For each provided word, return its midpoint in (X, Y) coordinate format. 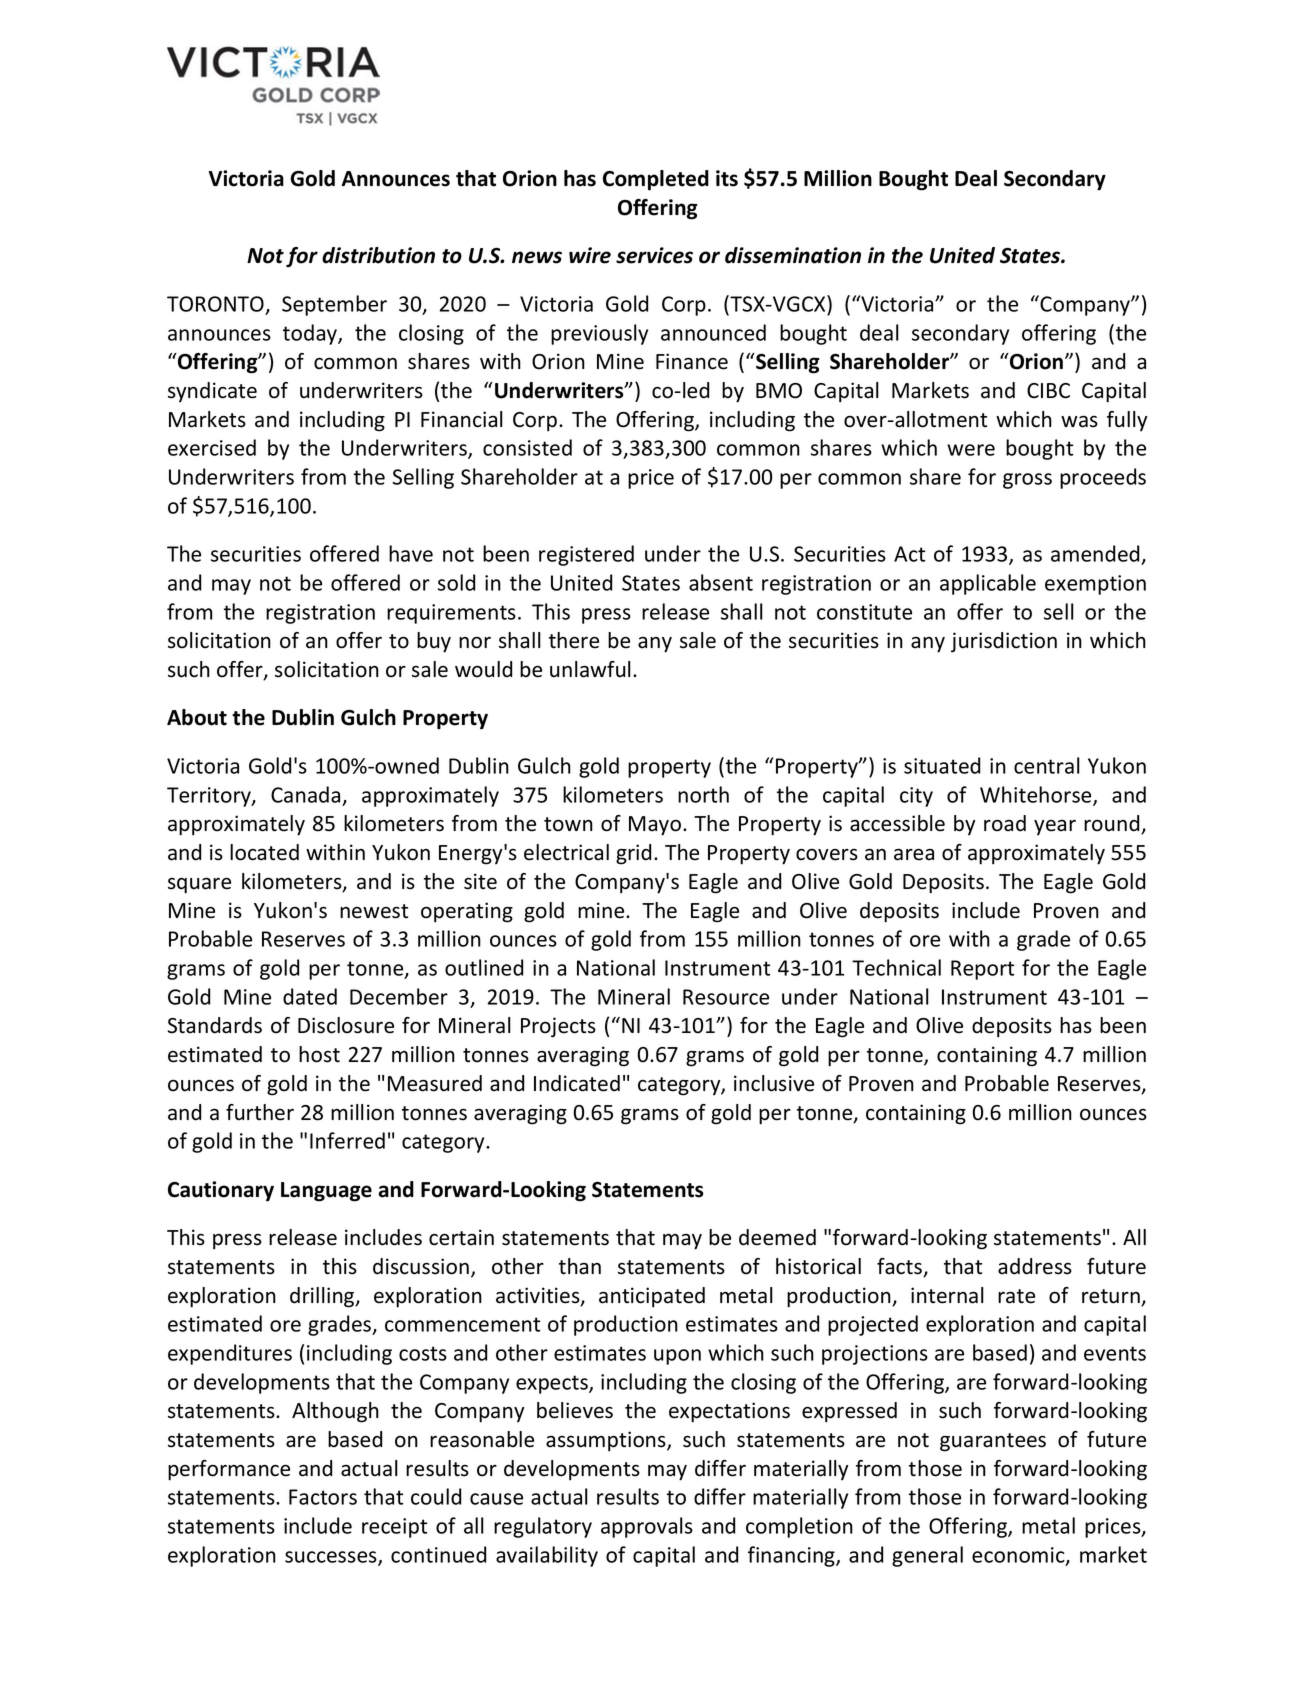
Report (982, 970)
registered (586, 555)
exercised (212, 447)
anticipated (652, 1297)
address (1035, 1266)
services (654, 255)
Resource (726, 997)
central (1047, 765)
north (703, 794)
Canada (305, 794)
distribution (378, 255)
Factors (323, 1497)
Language (326, 1192)
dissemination (793, 255)
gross (1027, 481)
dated (310, 996)
